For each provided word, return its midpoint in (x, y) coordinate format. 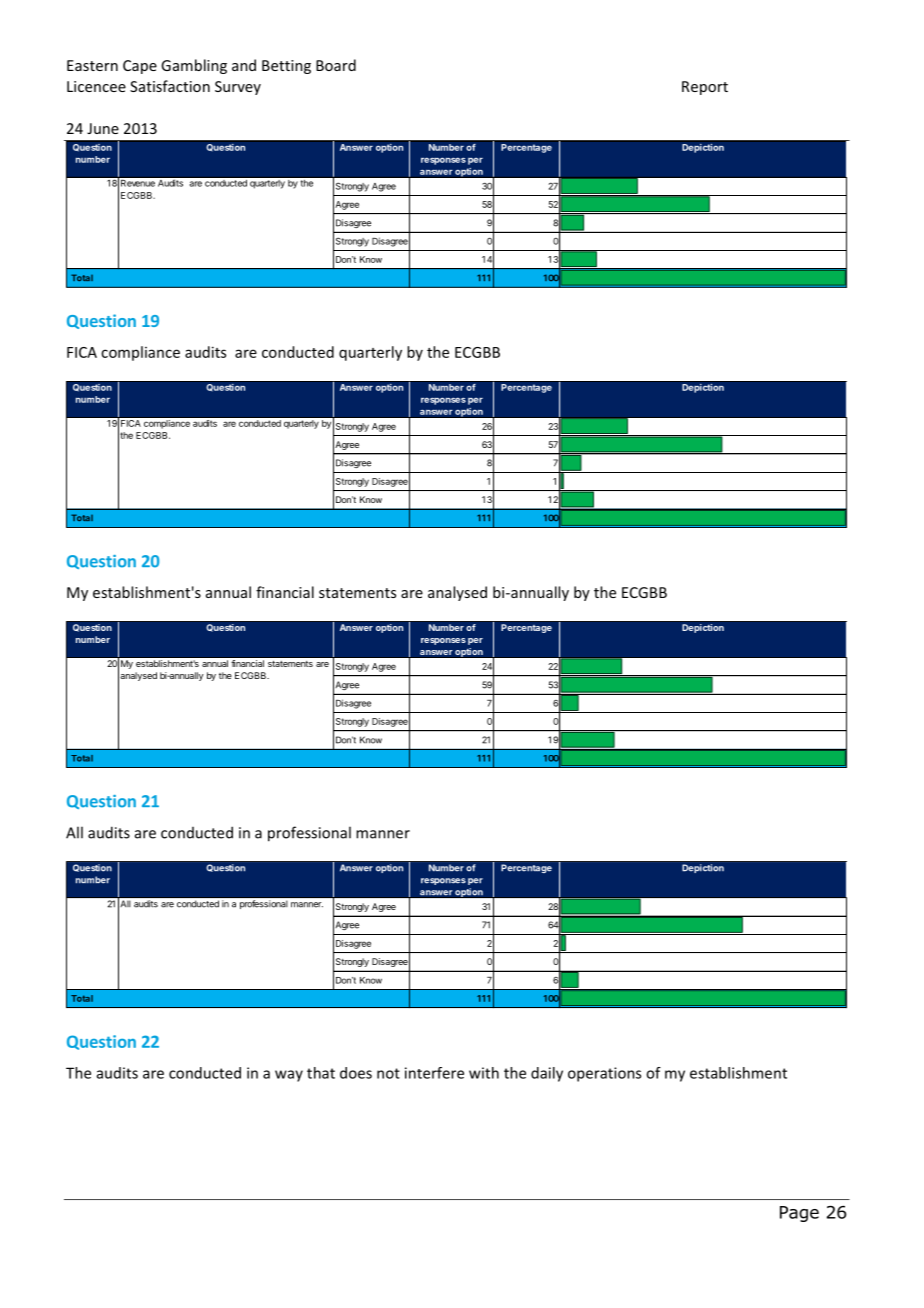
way (289, 1076)
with (484, 1073)
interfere (434, 1073)
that (321, 1073)
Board (336, 65)
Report (705, 88)
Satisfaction (170, 86)
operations (604, 1074)
